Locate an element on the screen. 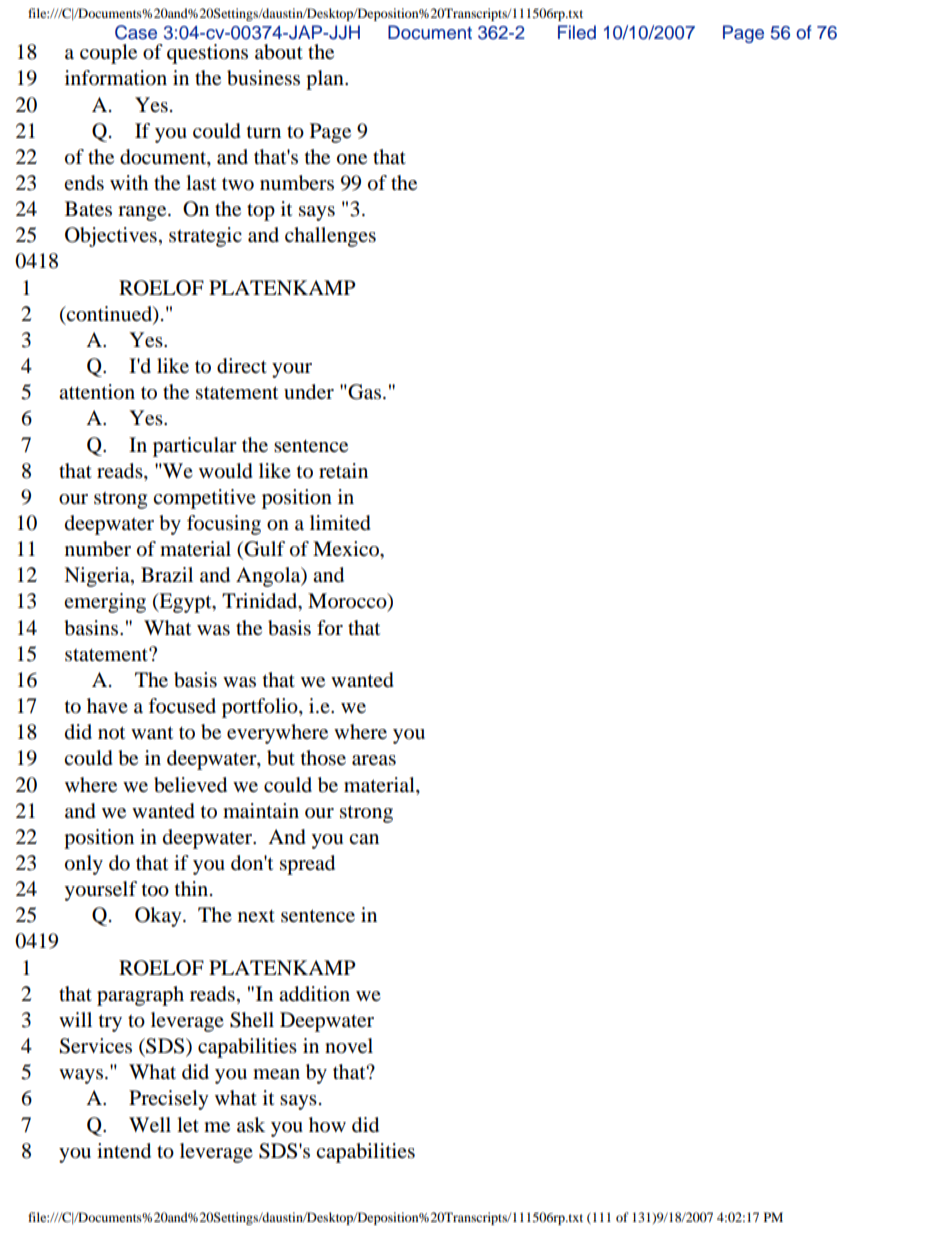  Gas is located at coordinates (363, 392).
